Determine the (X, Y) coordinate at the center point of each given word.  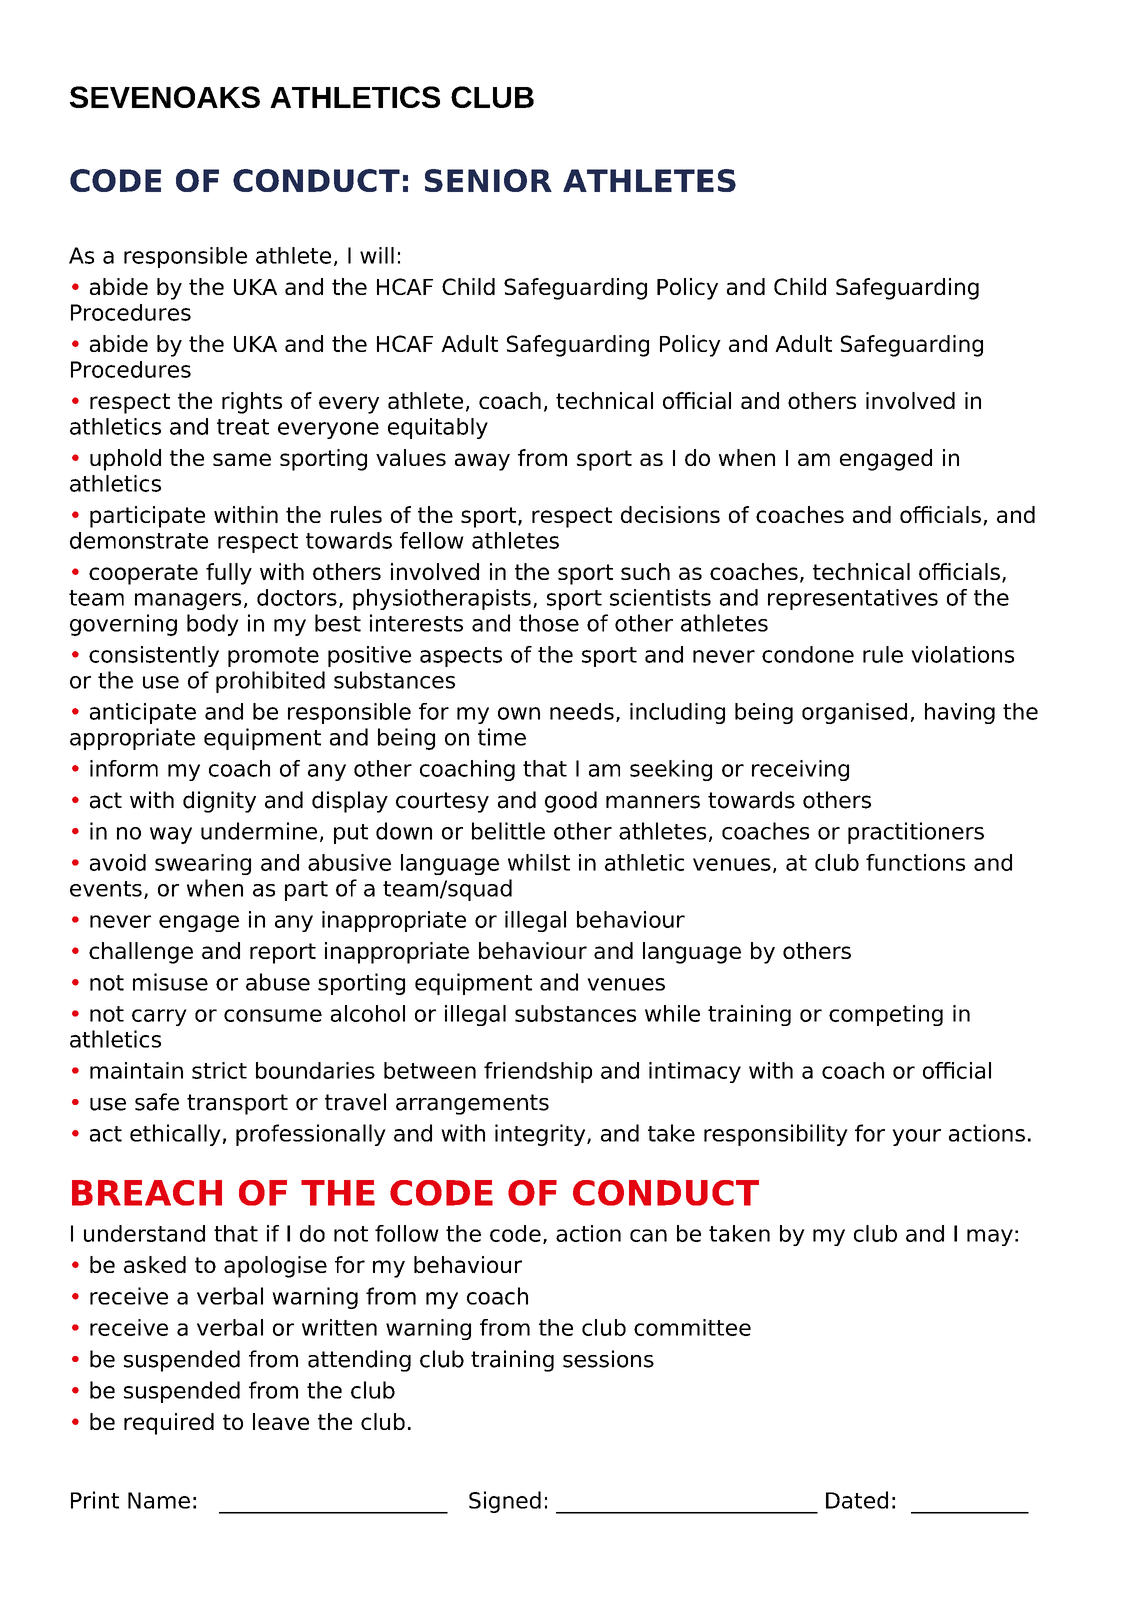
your (916, 1137)
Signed (505, 1502)
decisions (670, 514)
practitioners (916, 833)
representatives (853, 599)
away (482, 462)
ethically (175, 1135)
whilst (539, 862)
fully (229, 574)
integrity (541, 1135)
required (169, 1424)
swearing (203, 864)
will (377, 255)
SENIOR (488, 180)
